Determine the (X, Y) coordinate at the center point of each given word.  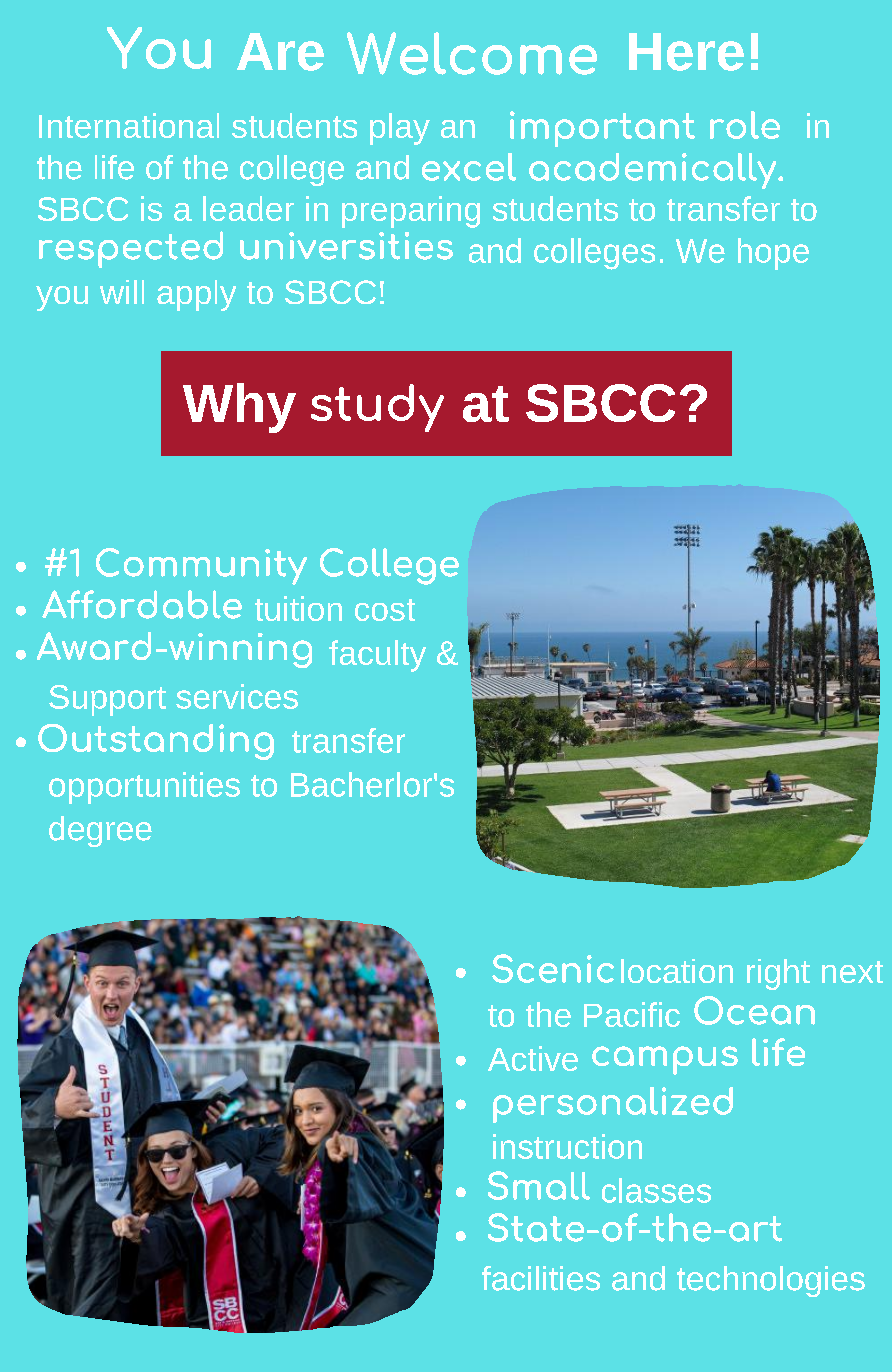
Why (239, 408)
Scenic (553, 968)
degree (100, 831)
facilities (541, 1278)
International (129, 125)
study (377, 408)
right (778, 974)
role (745, 125)
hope (773, 254)
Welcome (472, 53)
